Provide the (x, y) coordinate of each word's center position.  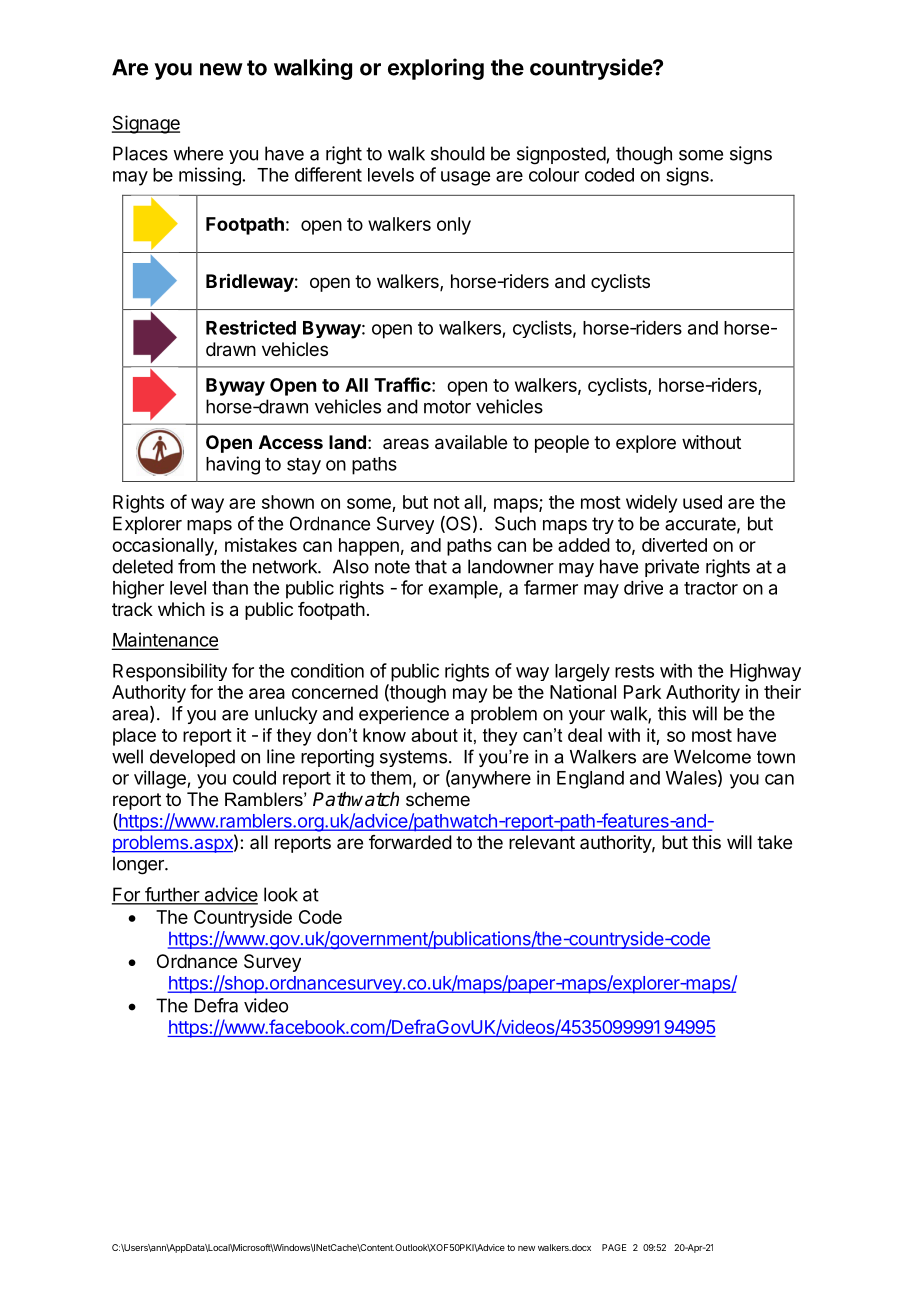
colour (554, 175)
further (172, 895)
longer (139, 865)
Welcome (712, 757)
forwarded (410, 842)
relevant (542, 842)
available (471, 442)
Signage (146, 124)
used (702, 502)
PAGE (614, 1247)
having (233, 465)
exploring (436, 69)
